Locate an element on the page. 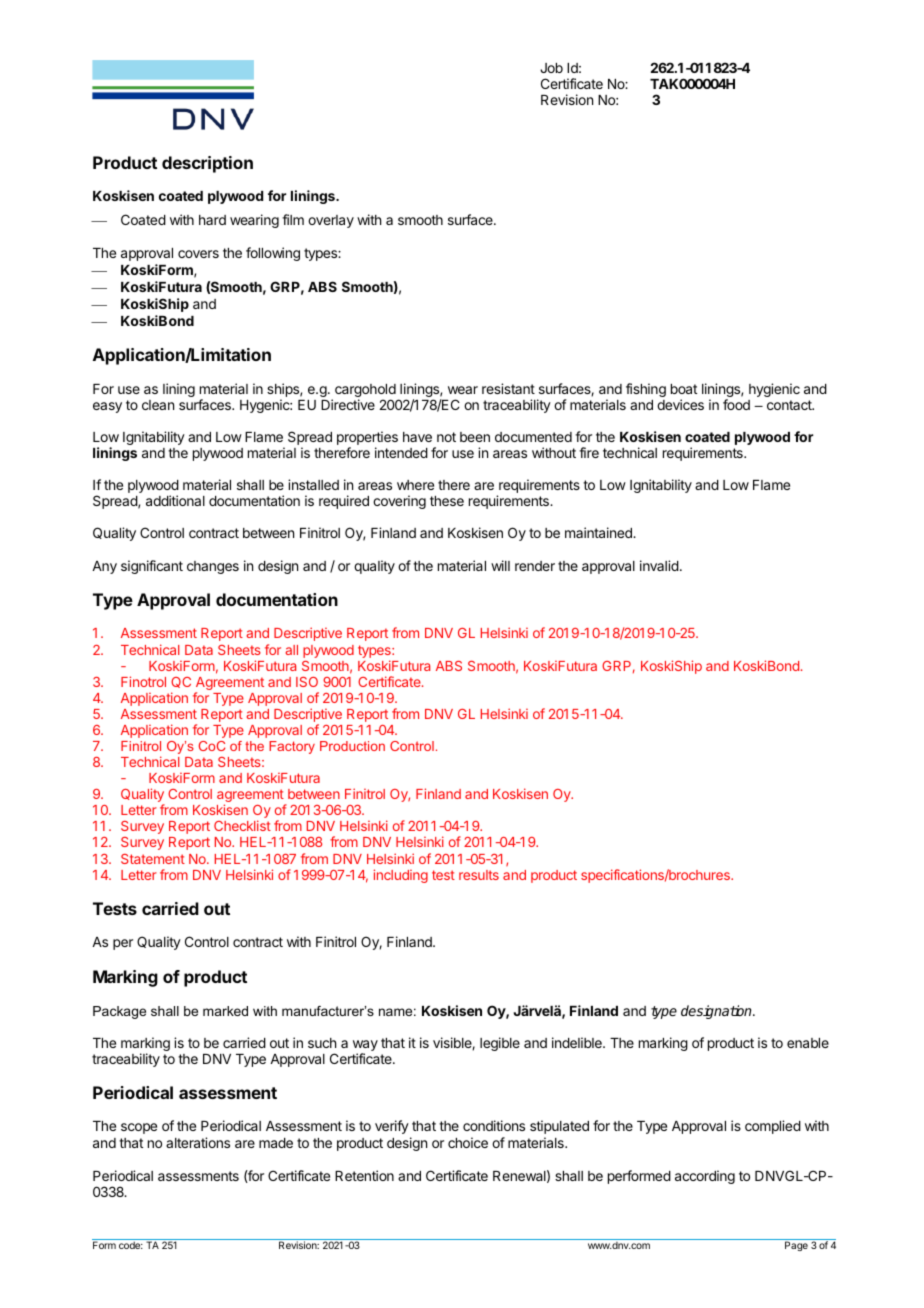  description is located at coordinates (207, 164).
